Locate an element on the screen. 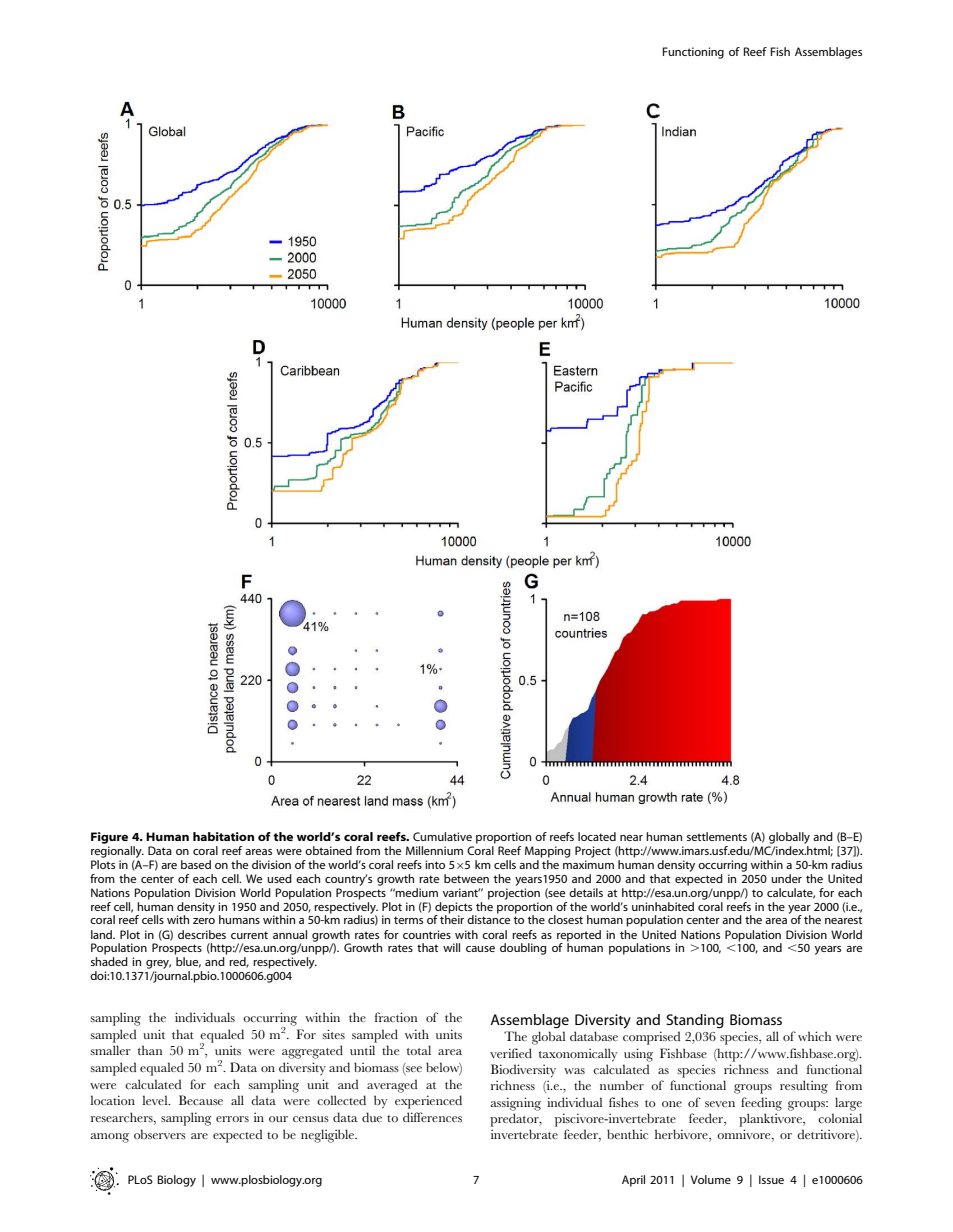 Image resolution: width=953 pixels, height=1232 pixels. under is located at coordinates (786, 878).
